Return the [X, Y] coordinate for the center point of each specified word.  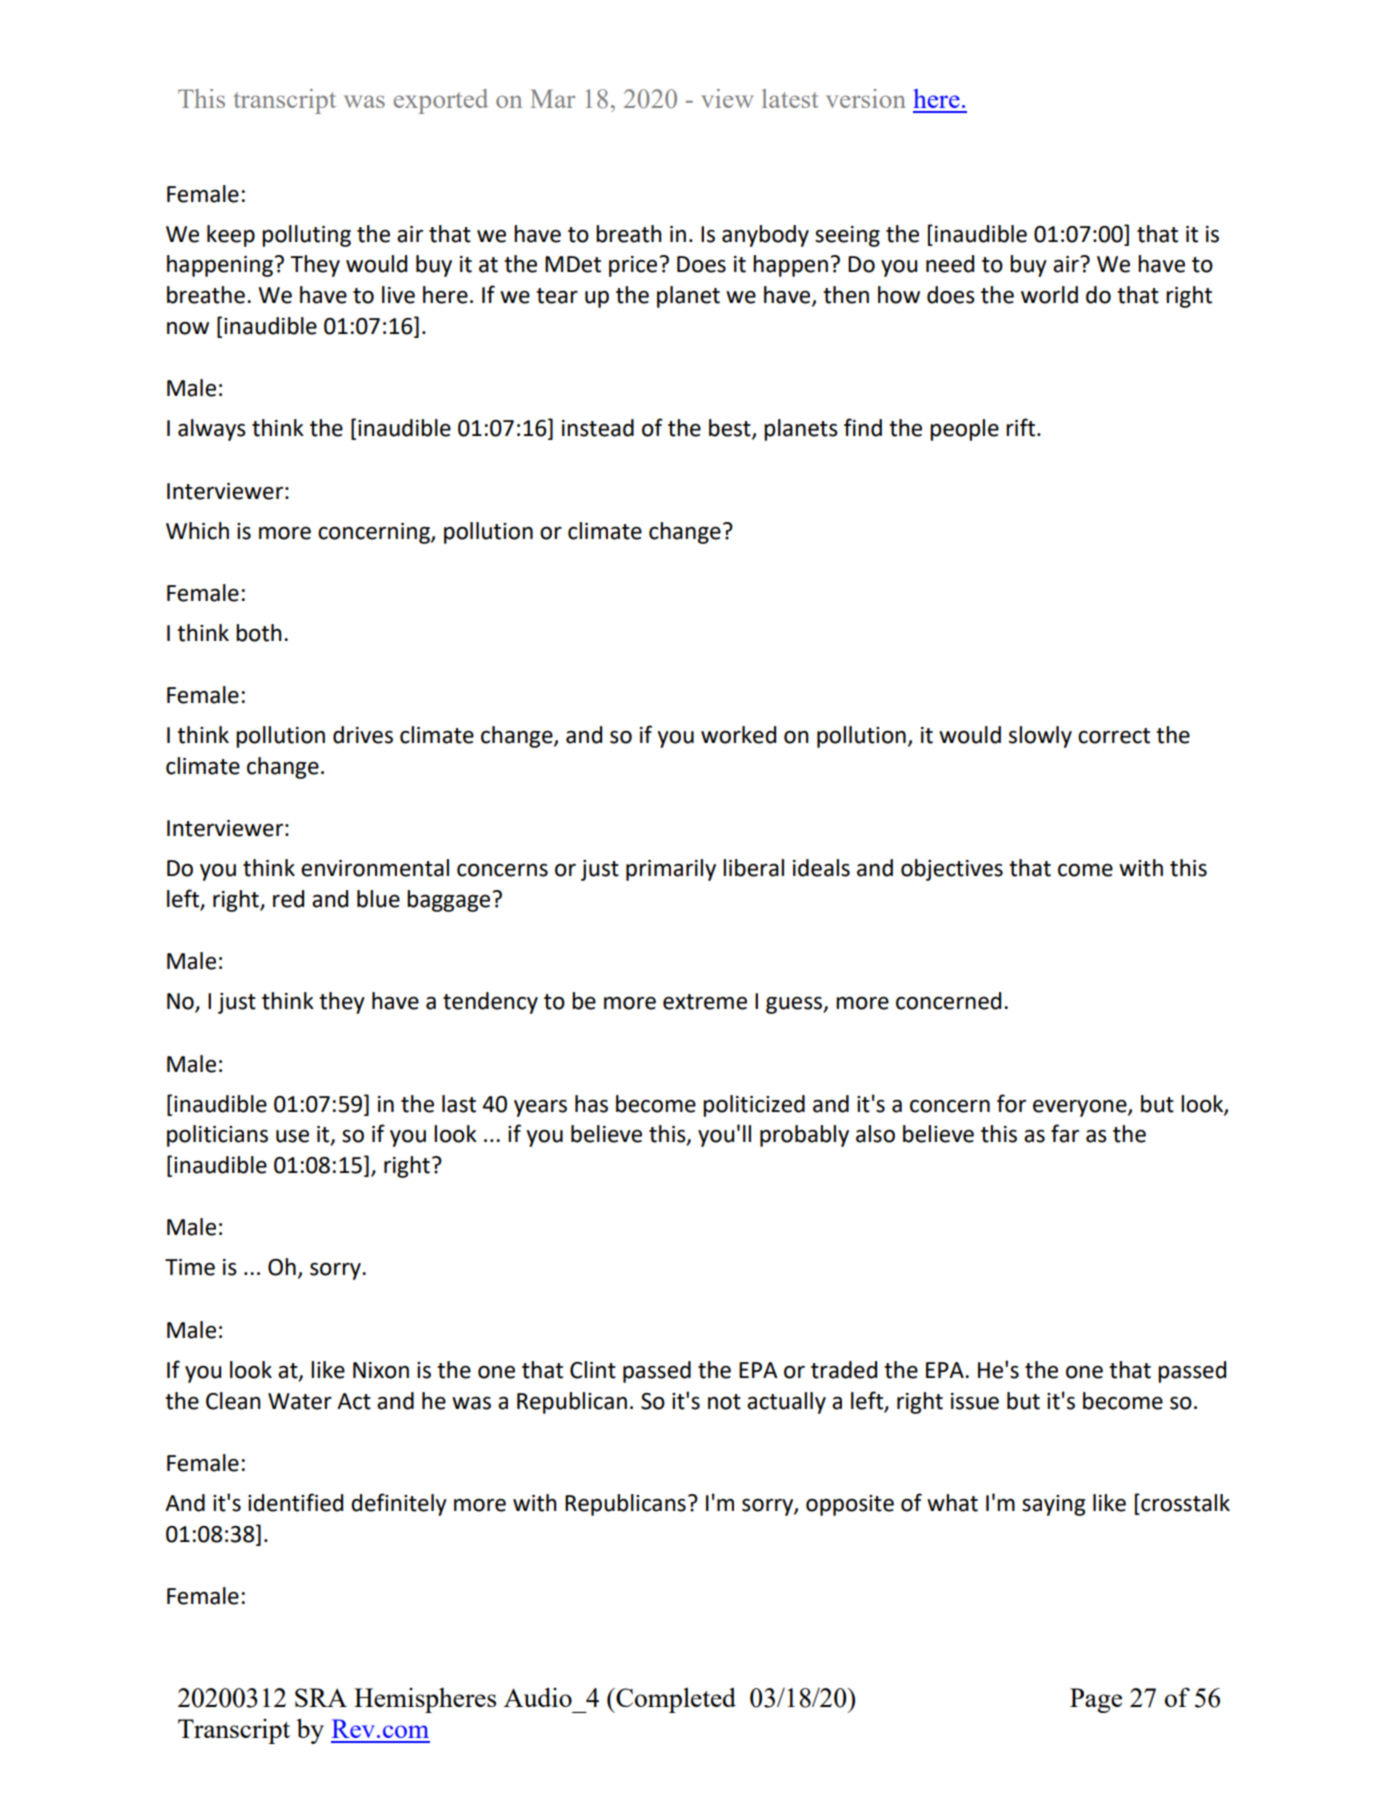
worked [738, 735]
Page [1096, 1700]
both [259, 633]
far [1065, 1133]
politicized [754, 1106]
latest [790, 98]
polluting [306, 236]
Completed [675, 1700]
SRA [321, 1697]
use [292, 1136]
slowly [1040, 737]
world [1049, 295]
